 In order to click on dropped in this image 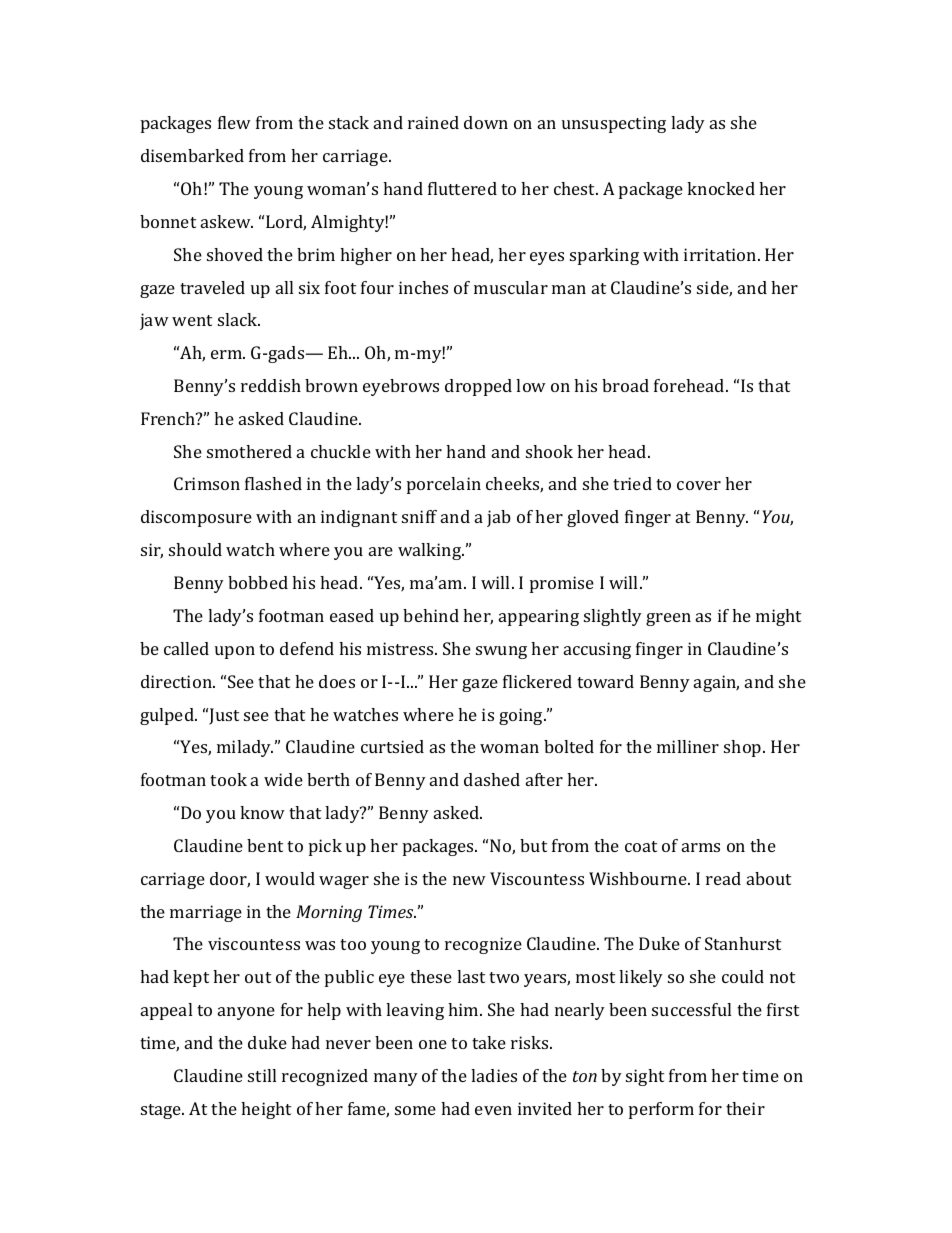, I will do `click(478, 387)`.
